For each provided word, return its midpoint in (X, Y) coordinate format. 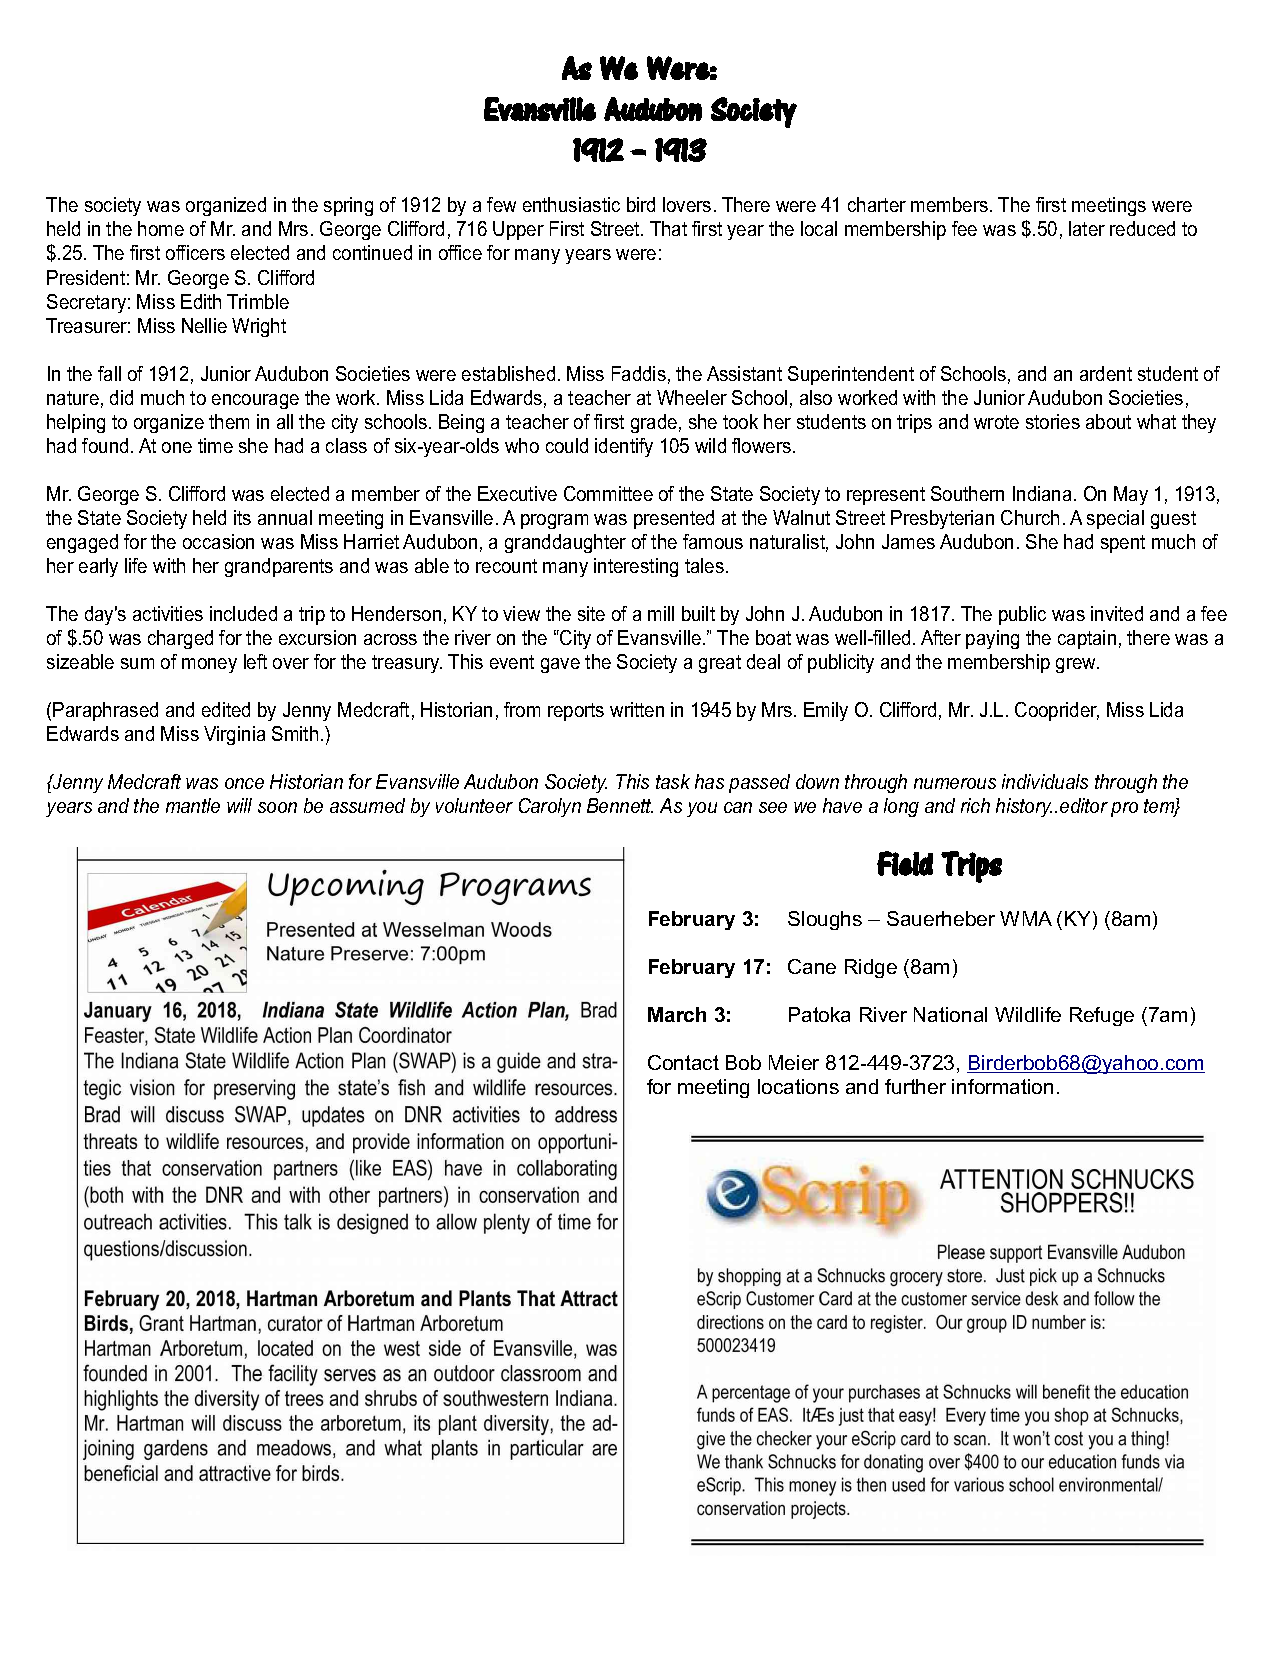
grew (1077, 665)
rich (975, 805)
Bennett (620, 805)
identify (624, 447)
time (215, 445)
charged (180, 639)
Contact (683, 1062)
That (668, 228)
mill (661, 613)
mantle (193, 805)
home (161, 228)
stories (1053, 421)
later (1087, 228)
